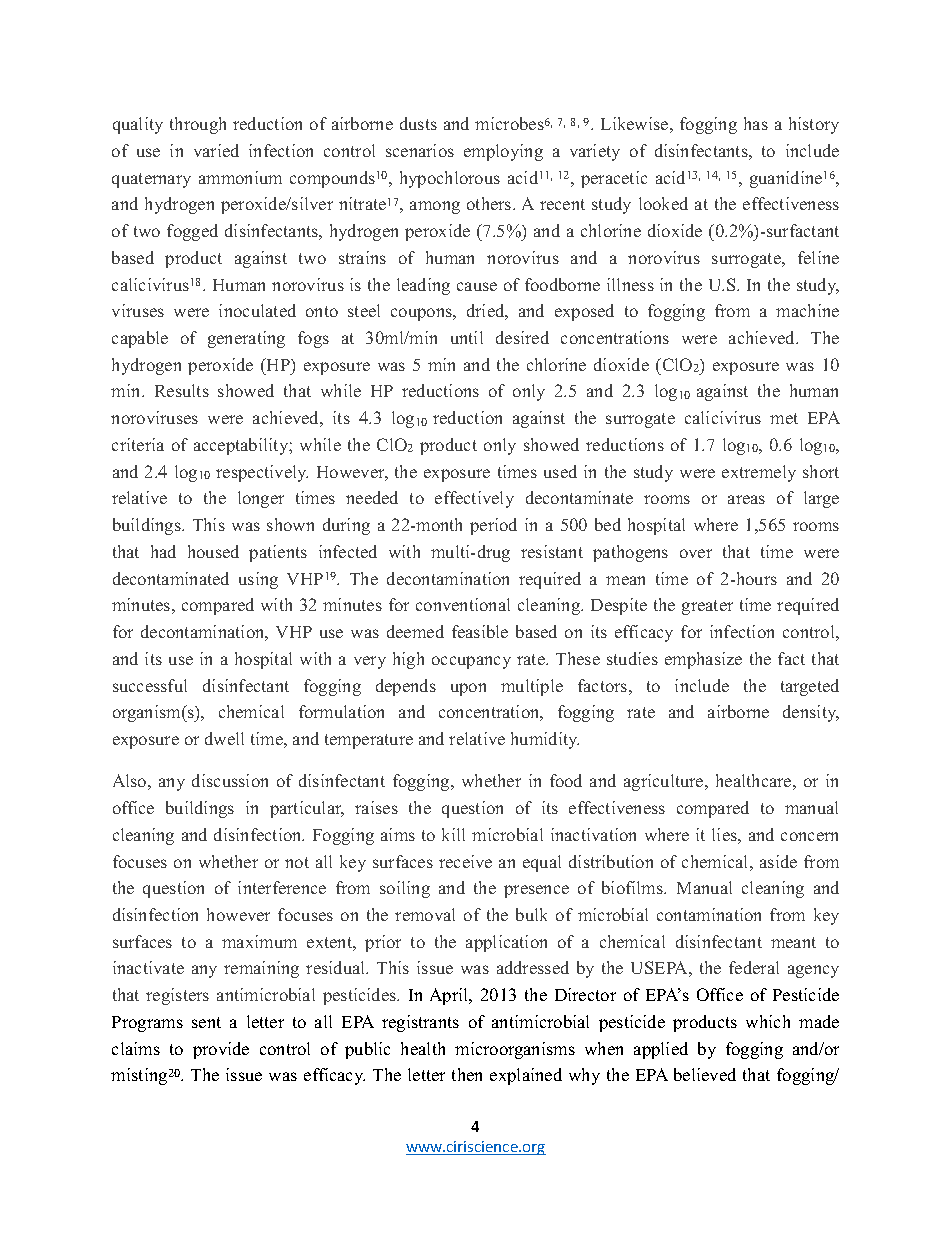 This document has height=1233, width=952. I want to click on dwell, so click(224, 738).
